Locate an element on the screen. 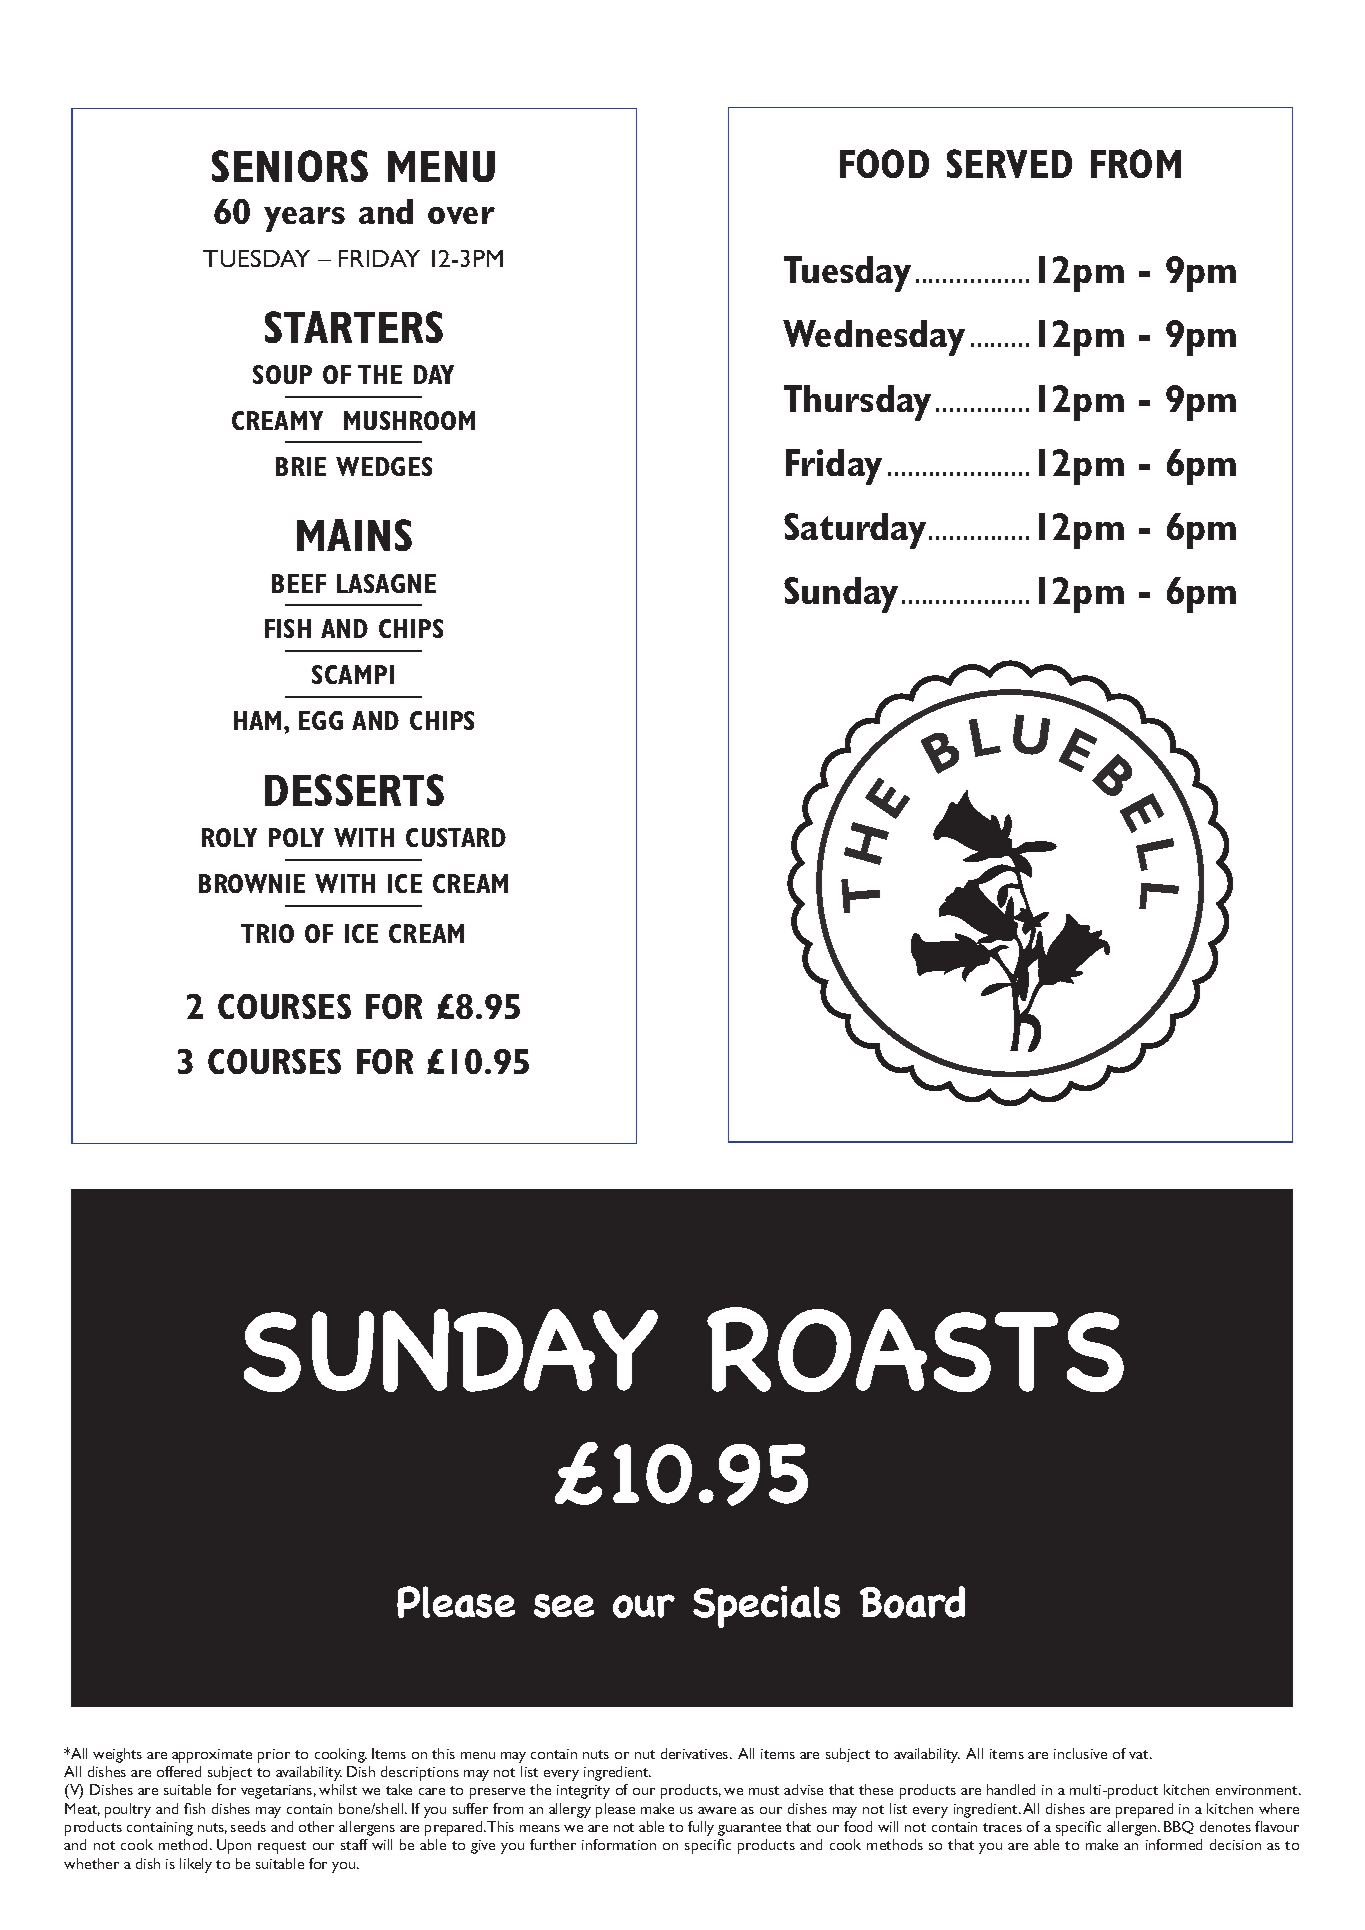  over is located at coordinates (461, 215).
